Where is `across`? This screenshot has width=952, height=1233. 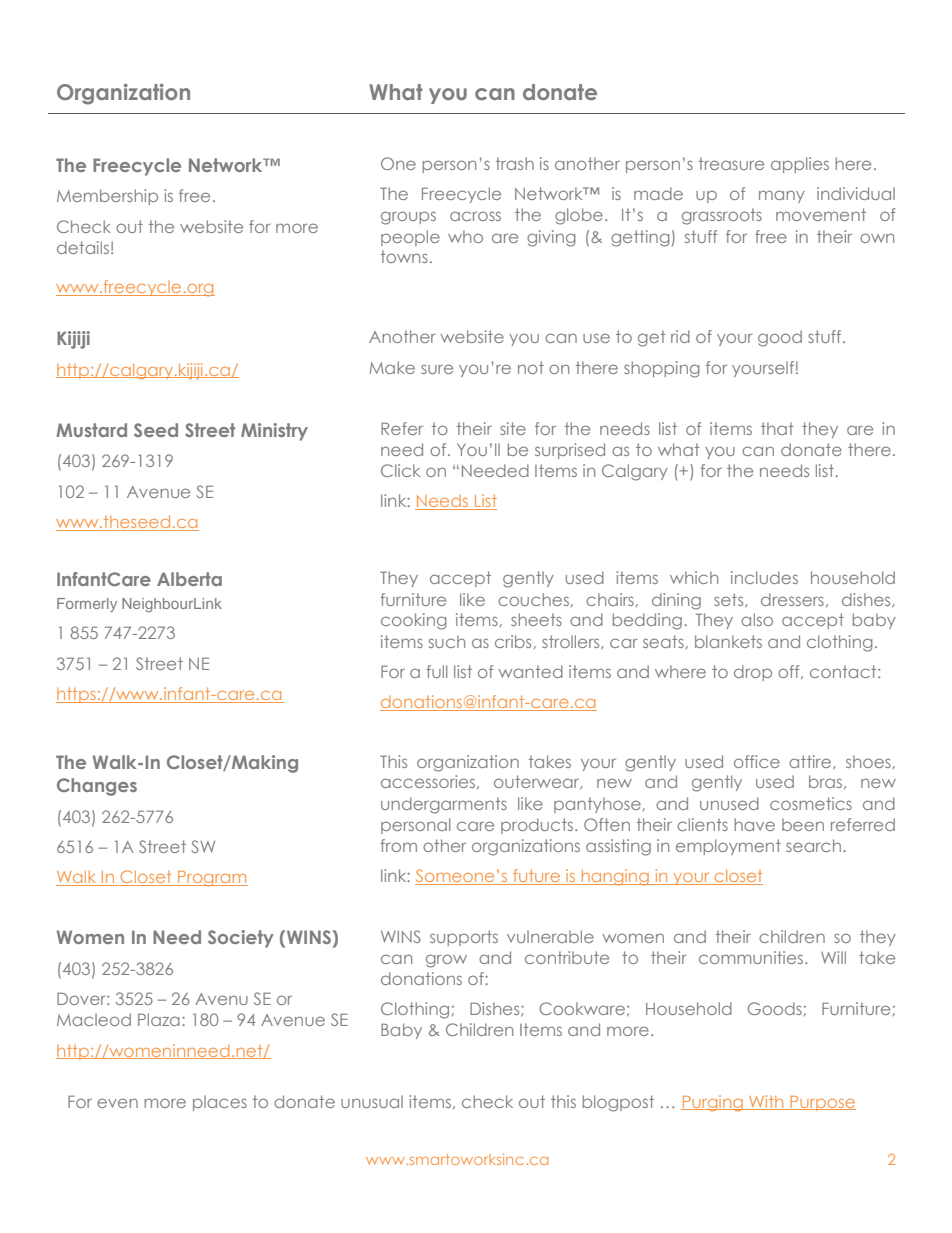
across is located at coordinates (475, 216).
